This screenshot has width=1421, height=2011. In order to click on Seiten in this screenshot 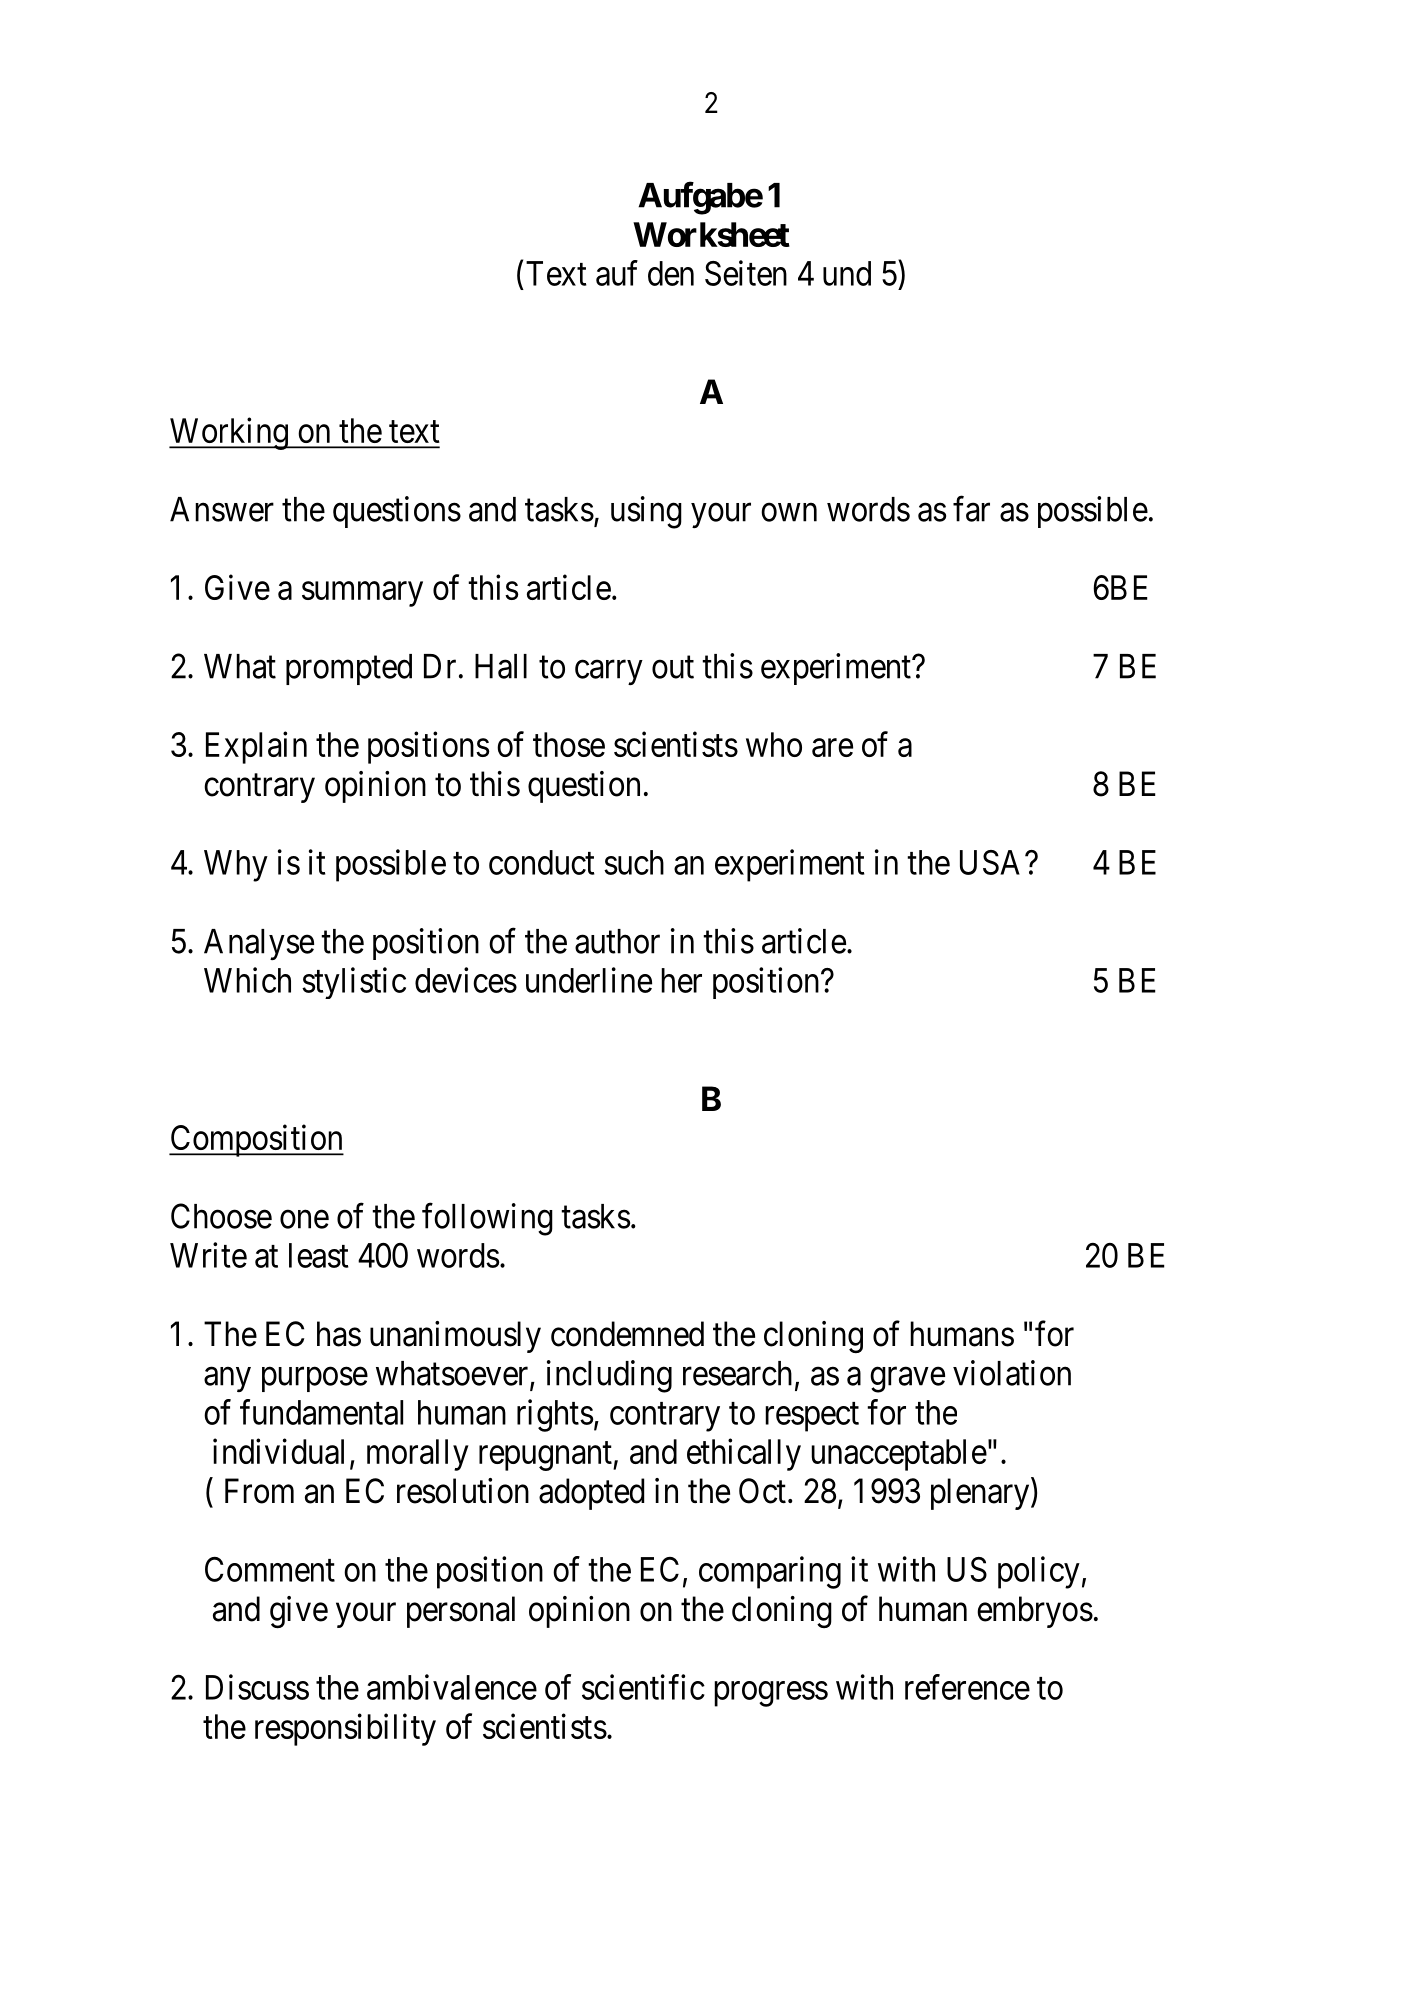, I will do `click(746, 273)`.
